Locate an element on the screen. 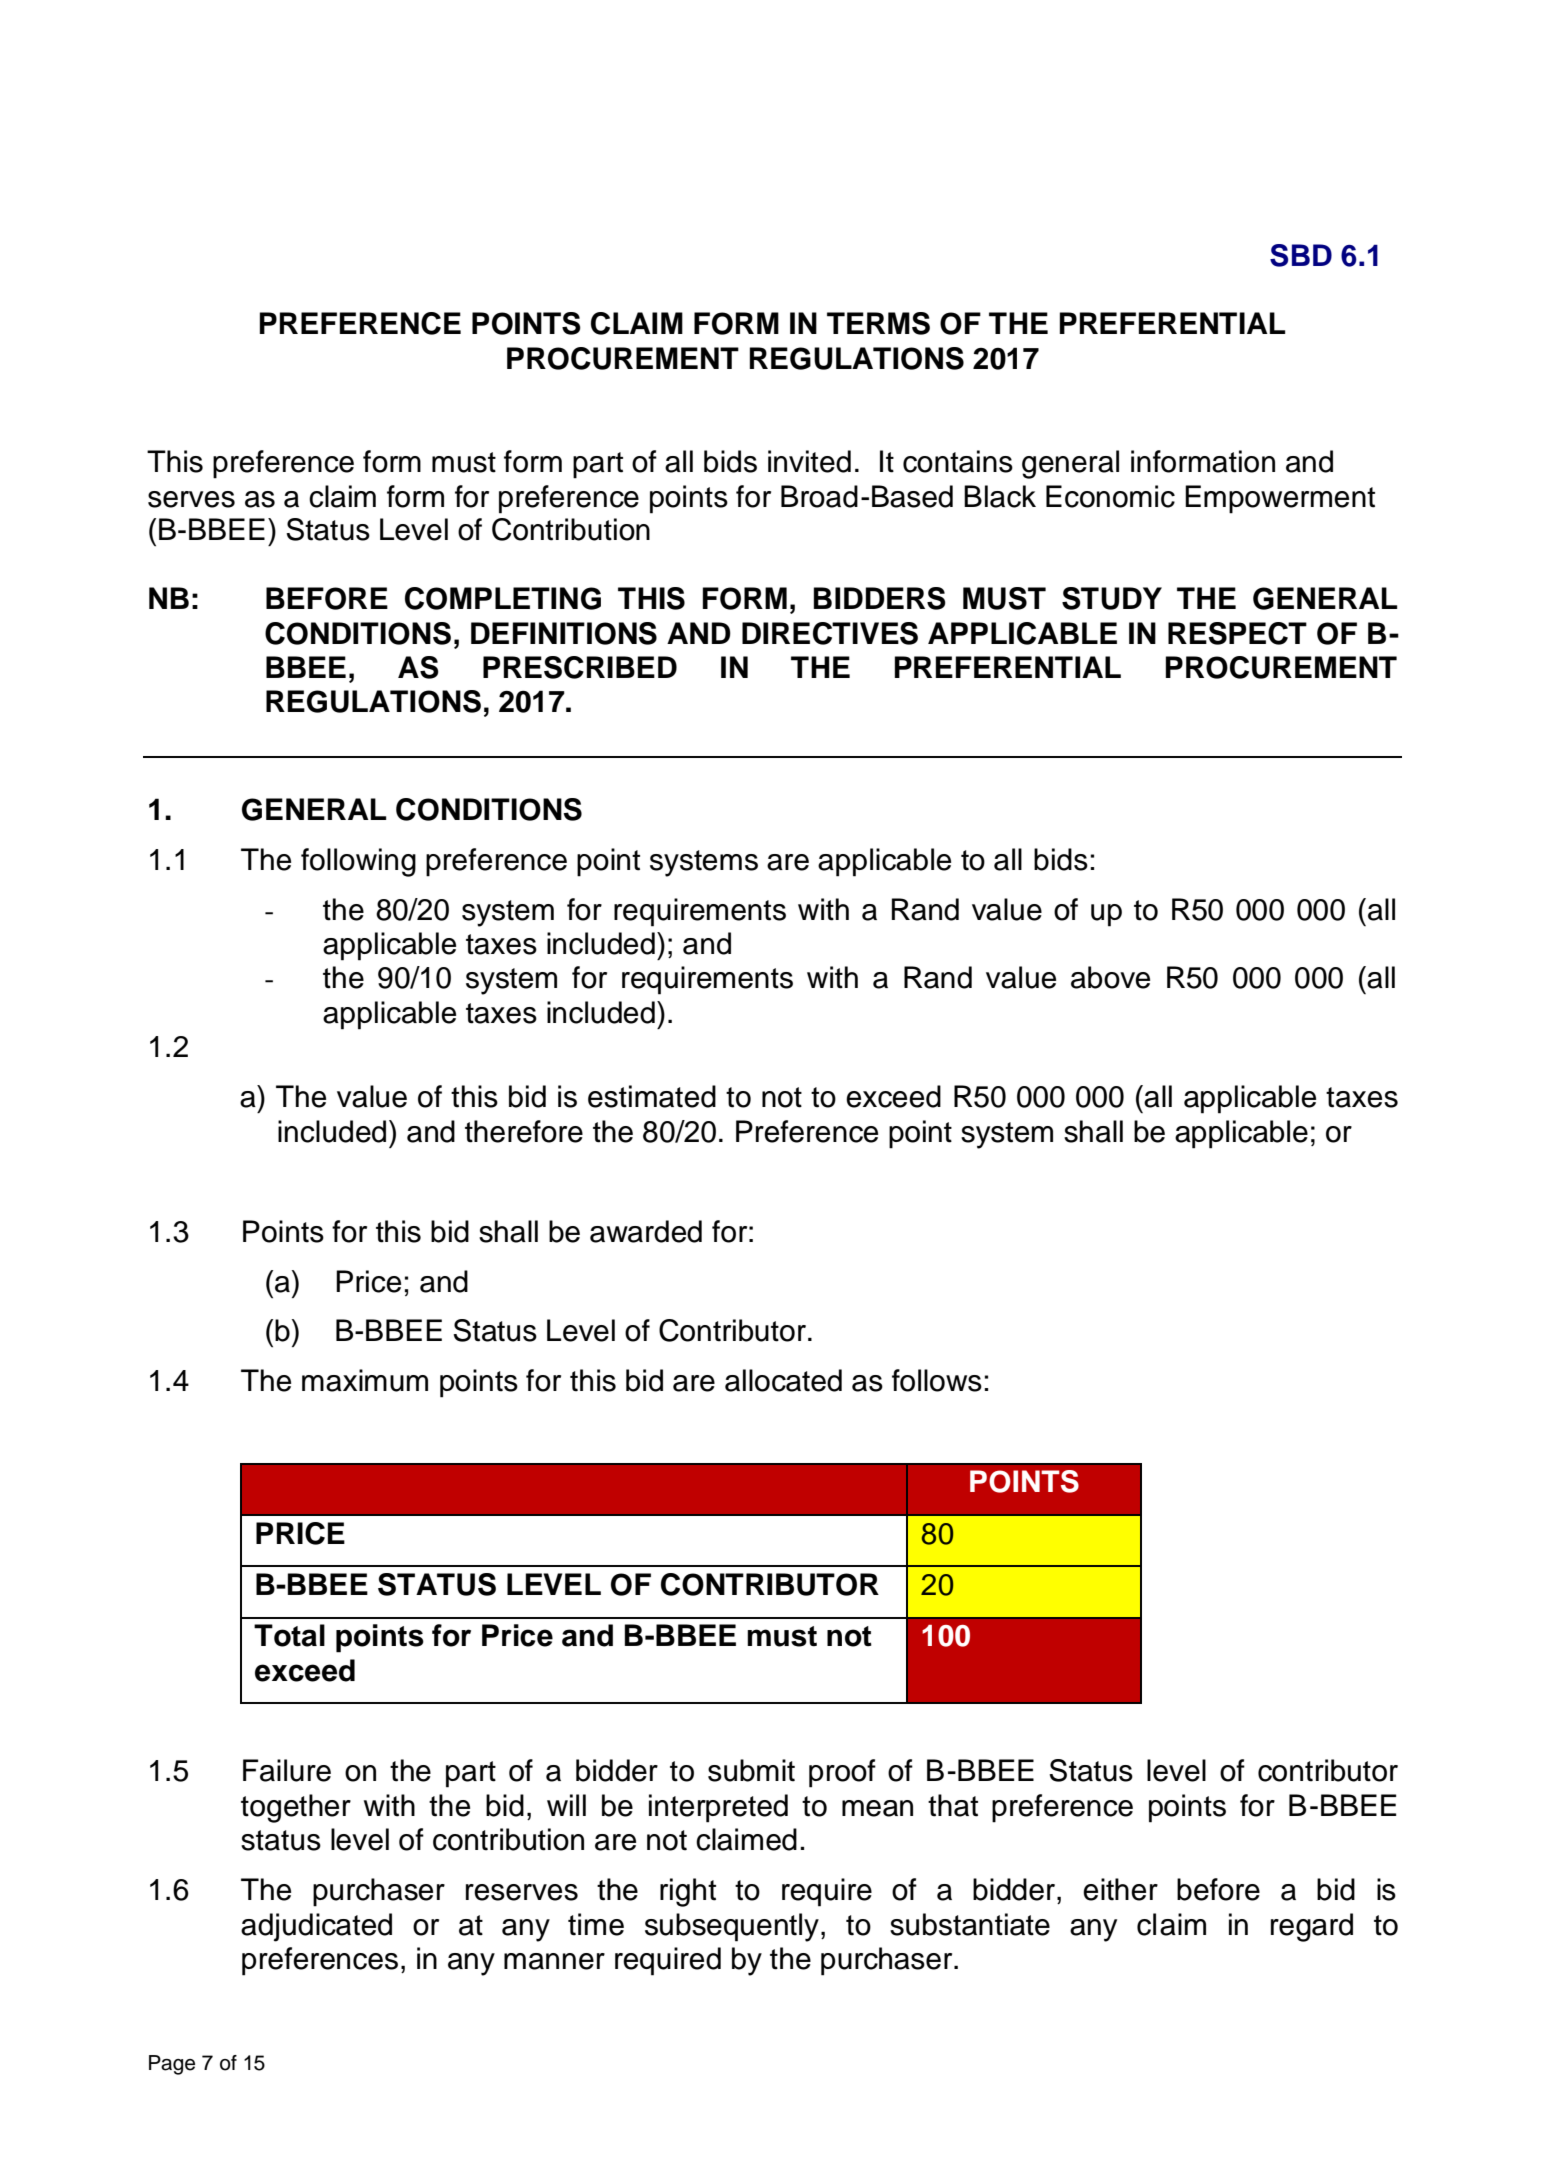 The width and height of the screenshot is (1545, 2184). Total is located at coordinates (289, 1635).
